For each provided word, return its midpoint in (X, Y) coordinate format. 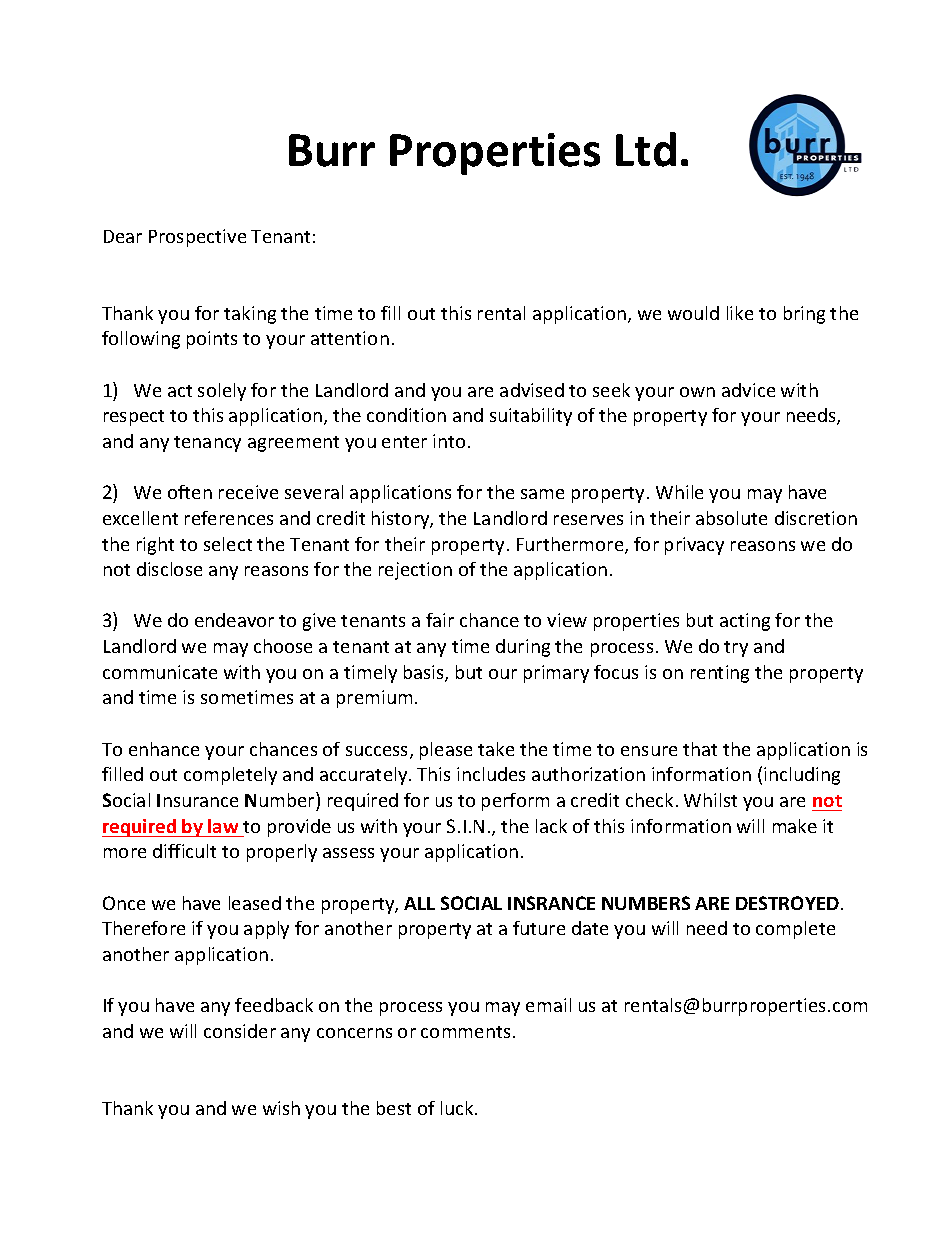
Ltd (646, 149)
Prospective (197, 238)
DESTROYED (787, 903)
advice (748, 390)
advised (532, 390)
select (228, 544)
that (700, 749)
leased (255, 903)
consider (240, 1031)
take (496, 749)
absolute (731, 518)
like (740, 313)
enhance (164, 749)
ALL (419, 903)
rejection (415, 571)
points (212, 340)
